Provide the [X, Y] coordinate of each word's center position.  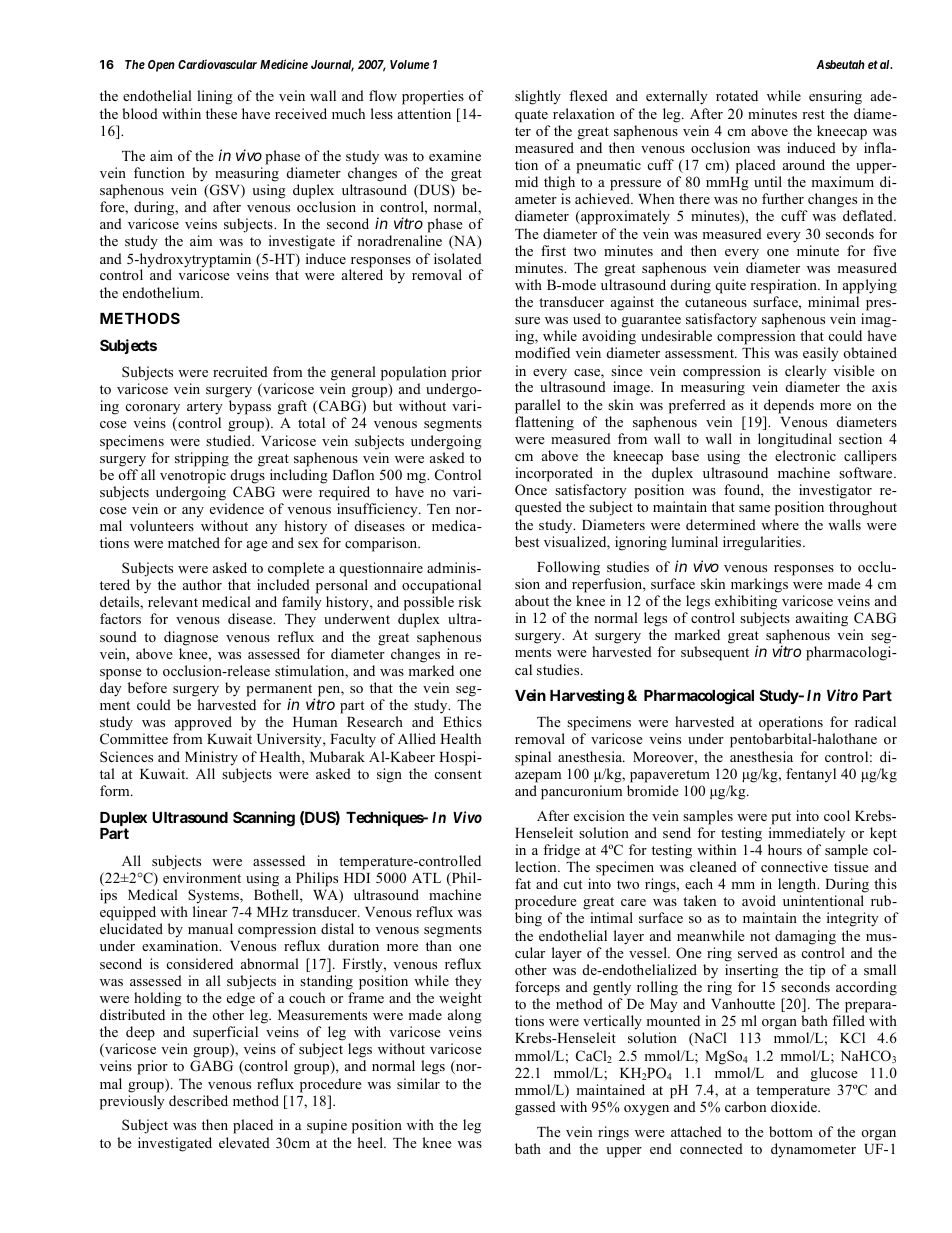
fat [523, 883]
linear [210, 911]
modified [542, 352]
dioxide [795, 1106]
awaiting [822, 619]
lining [215, 97]
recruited [240, 371]
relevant [173, 601]
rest [813, 114]
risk [470, 601]
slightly [538, 97]
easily [821, 354]
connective [794, 866]
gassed [535, 1108]
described [198, 1100]
